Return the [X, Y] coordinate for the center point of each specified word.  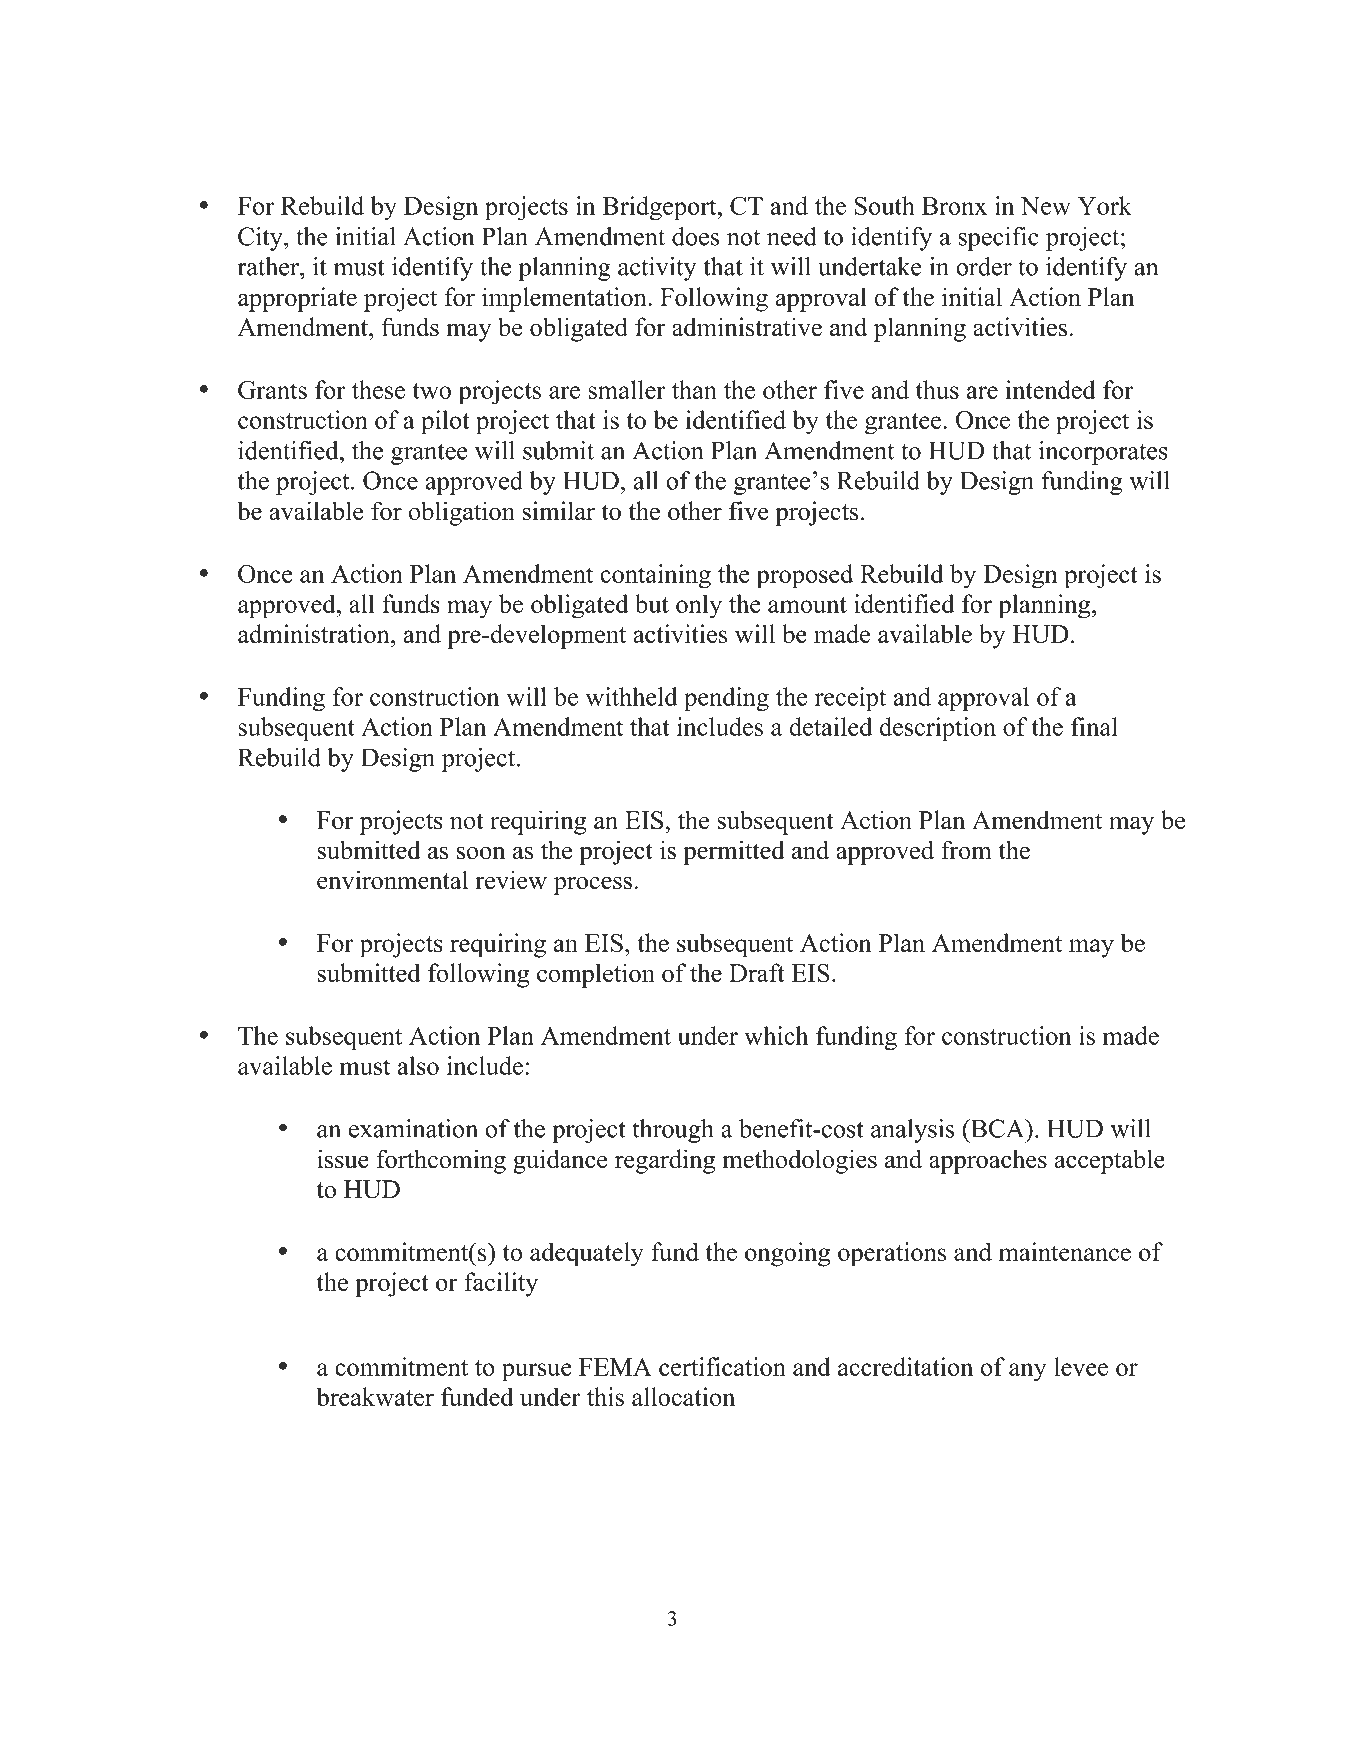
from [966, 850]
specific [998, 239]
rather [269, 266]
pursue [537, 1372]
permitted [734, 852]
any [1027, 1372]
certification [722, 1366]
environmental [392, 880]
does [695, 236]
